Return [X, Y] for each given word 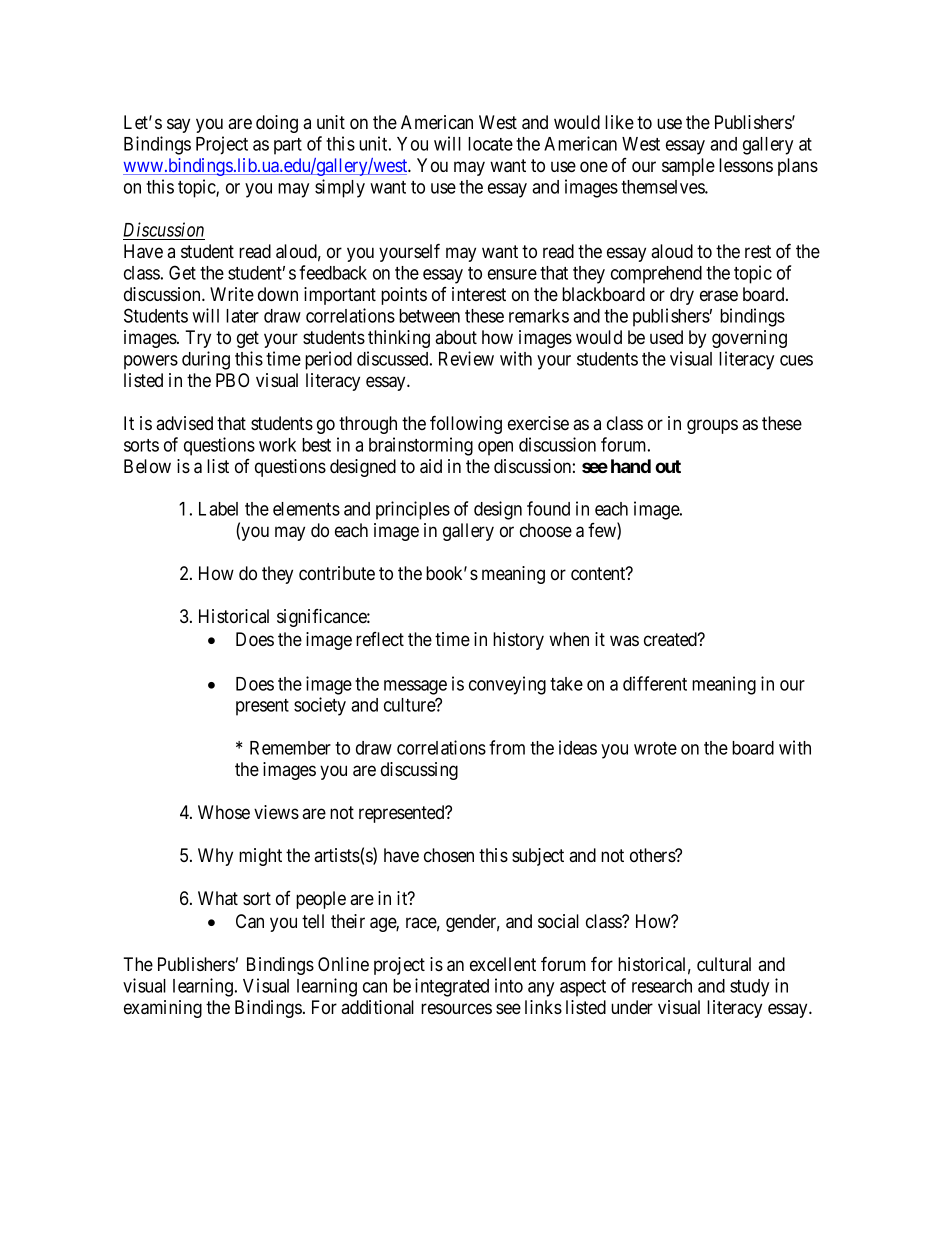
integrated [452, 987]
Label [218, 509]
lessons [746, 165]
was [624, 640]
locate [490, 144]
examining [163, 1009]
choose [546, 530]
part [288, 146]
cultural [724, 964]
